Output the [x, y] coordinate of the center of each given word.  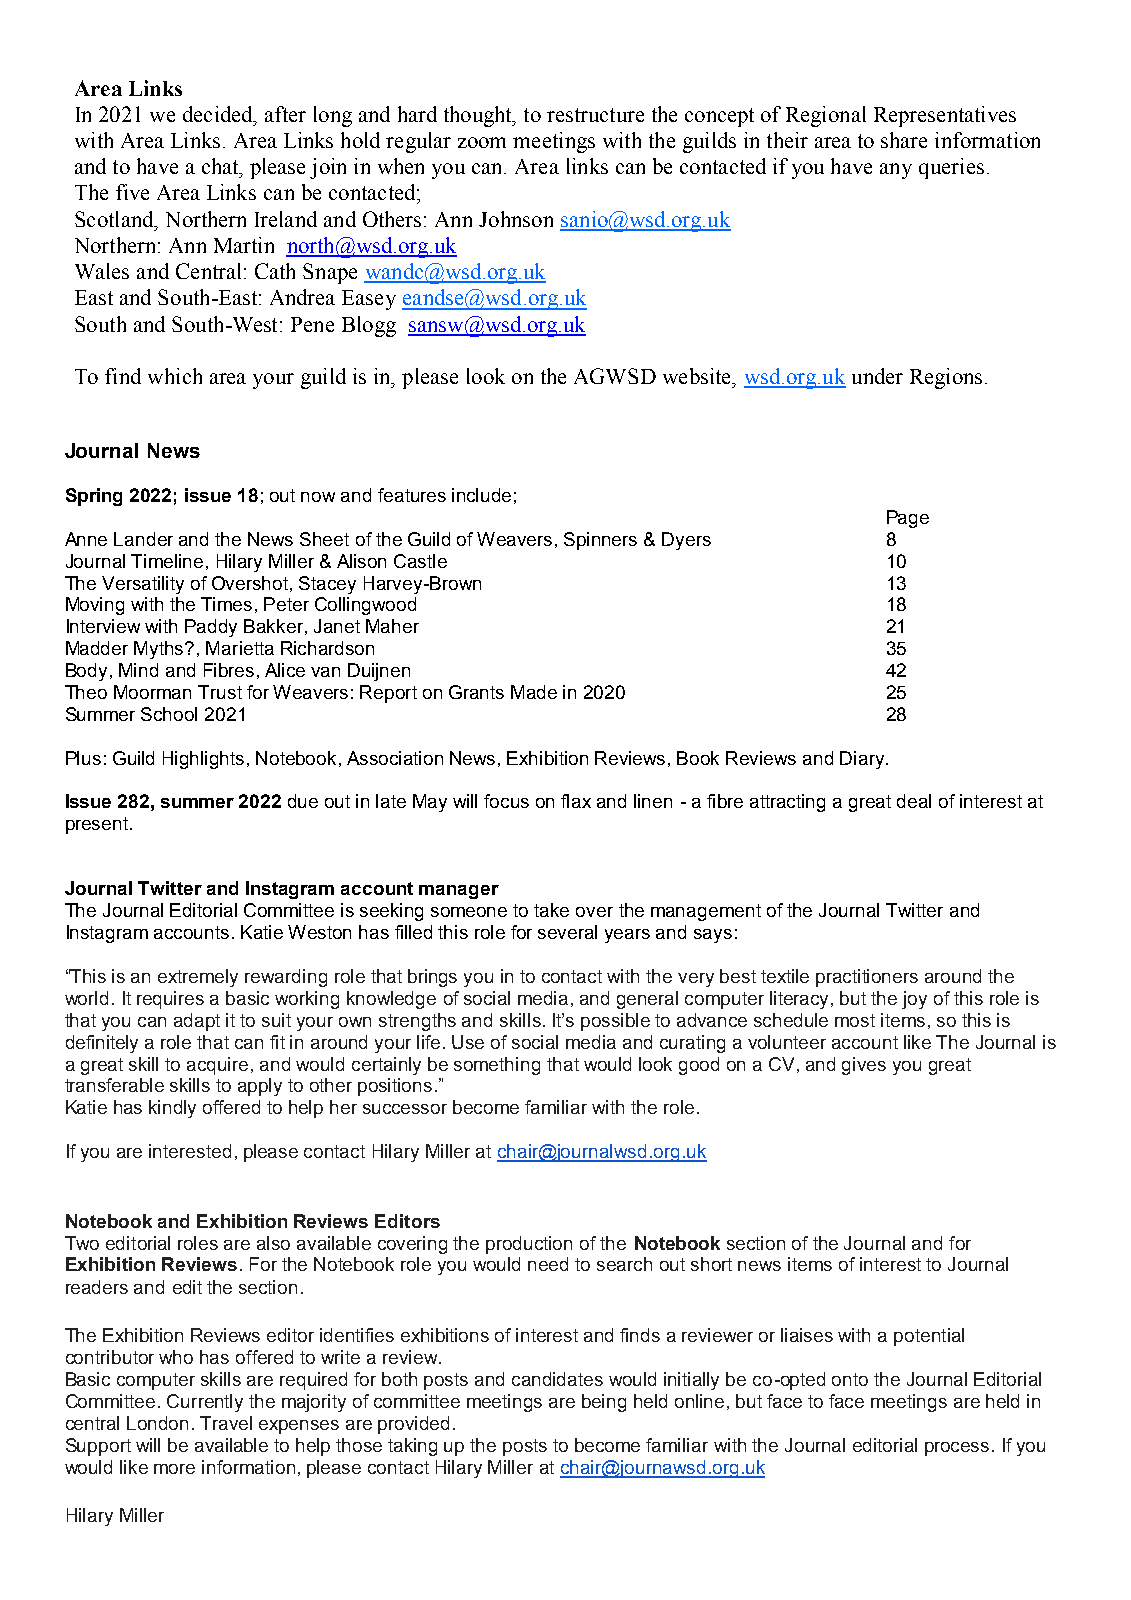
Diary [863, 760]
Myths [160, 650]
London [157, 1423]
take [551, 910]
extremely [198, 978]
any [896, 171]
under [877, 376]
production [529, 1245]
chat [221, 166]
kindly [172, 1109]
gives [864, 1066]
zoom [482, 142]
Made [534, 692]
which [175, 376]
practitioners [867, 978]
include [481, 495]
